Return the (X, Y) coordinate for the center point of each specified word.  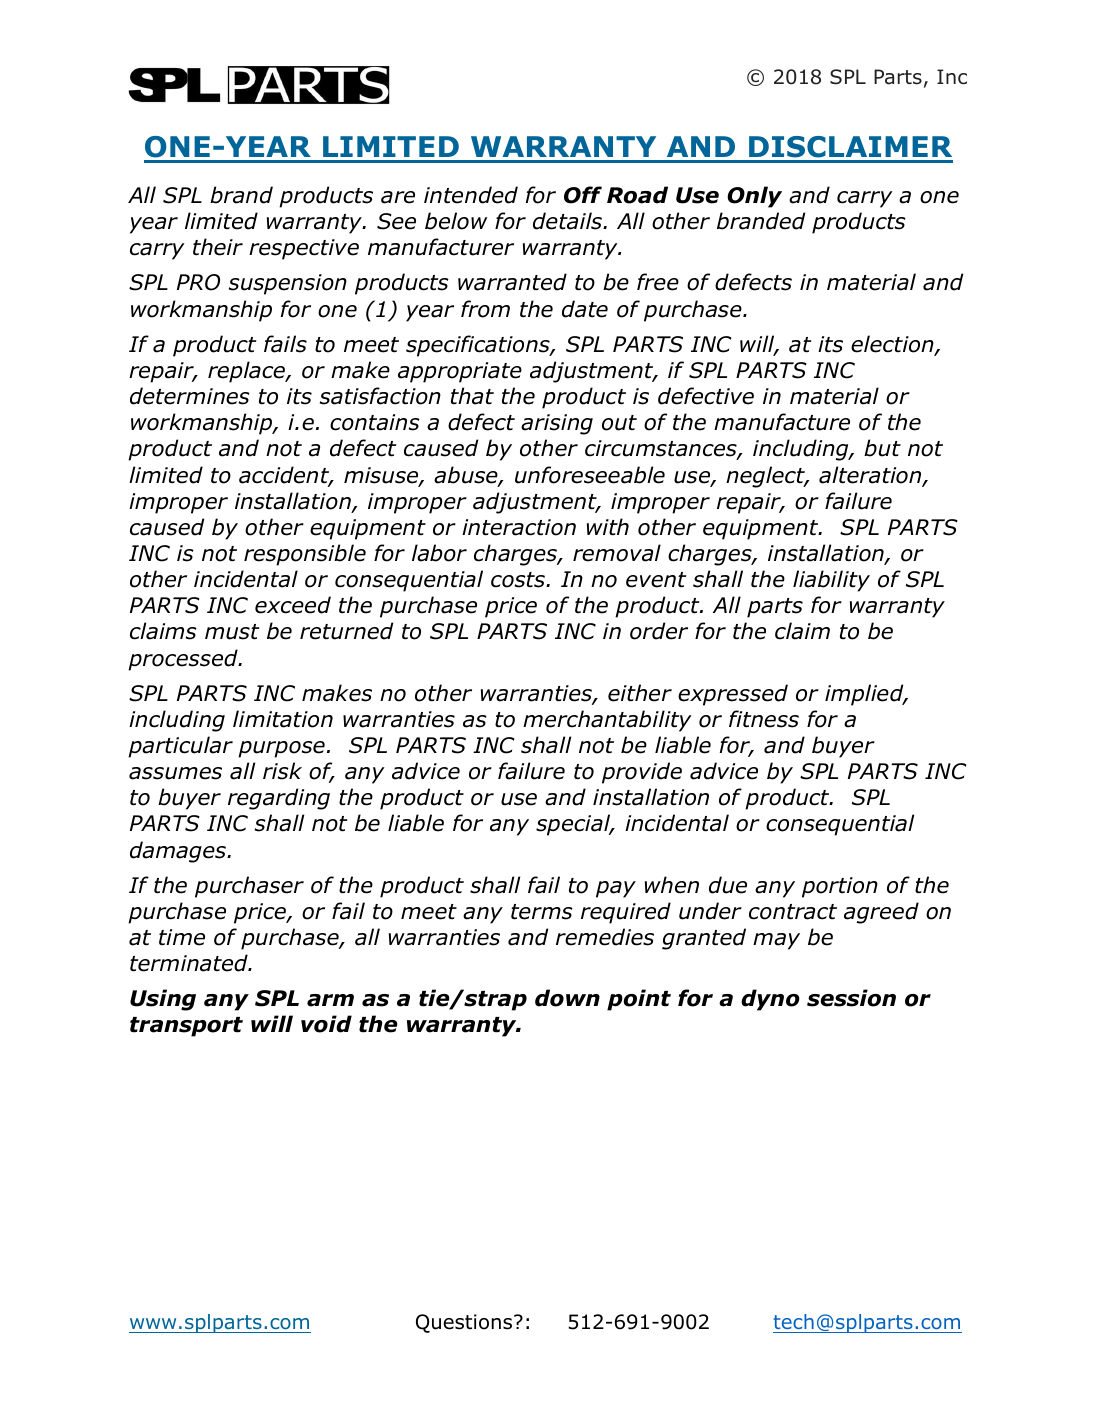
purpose (281, 749)
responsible (305, 555)
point (639, 1000)
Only (754, 197)
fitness (764, 719)
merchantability (607, 721)
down (567, 998)
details (568, 221)
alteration (871, 476)
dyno (770, 1000)
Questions (464, 1323)
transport (186, 1027)
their (218, 247)
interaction (519, 527)
